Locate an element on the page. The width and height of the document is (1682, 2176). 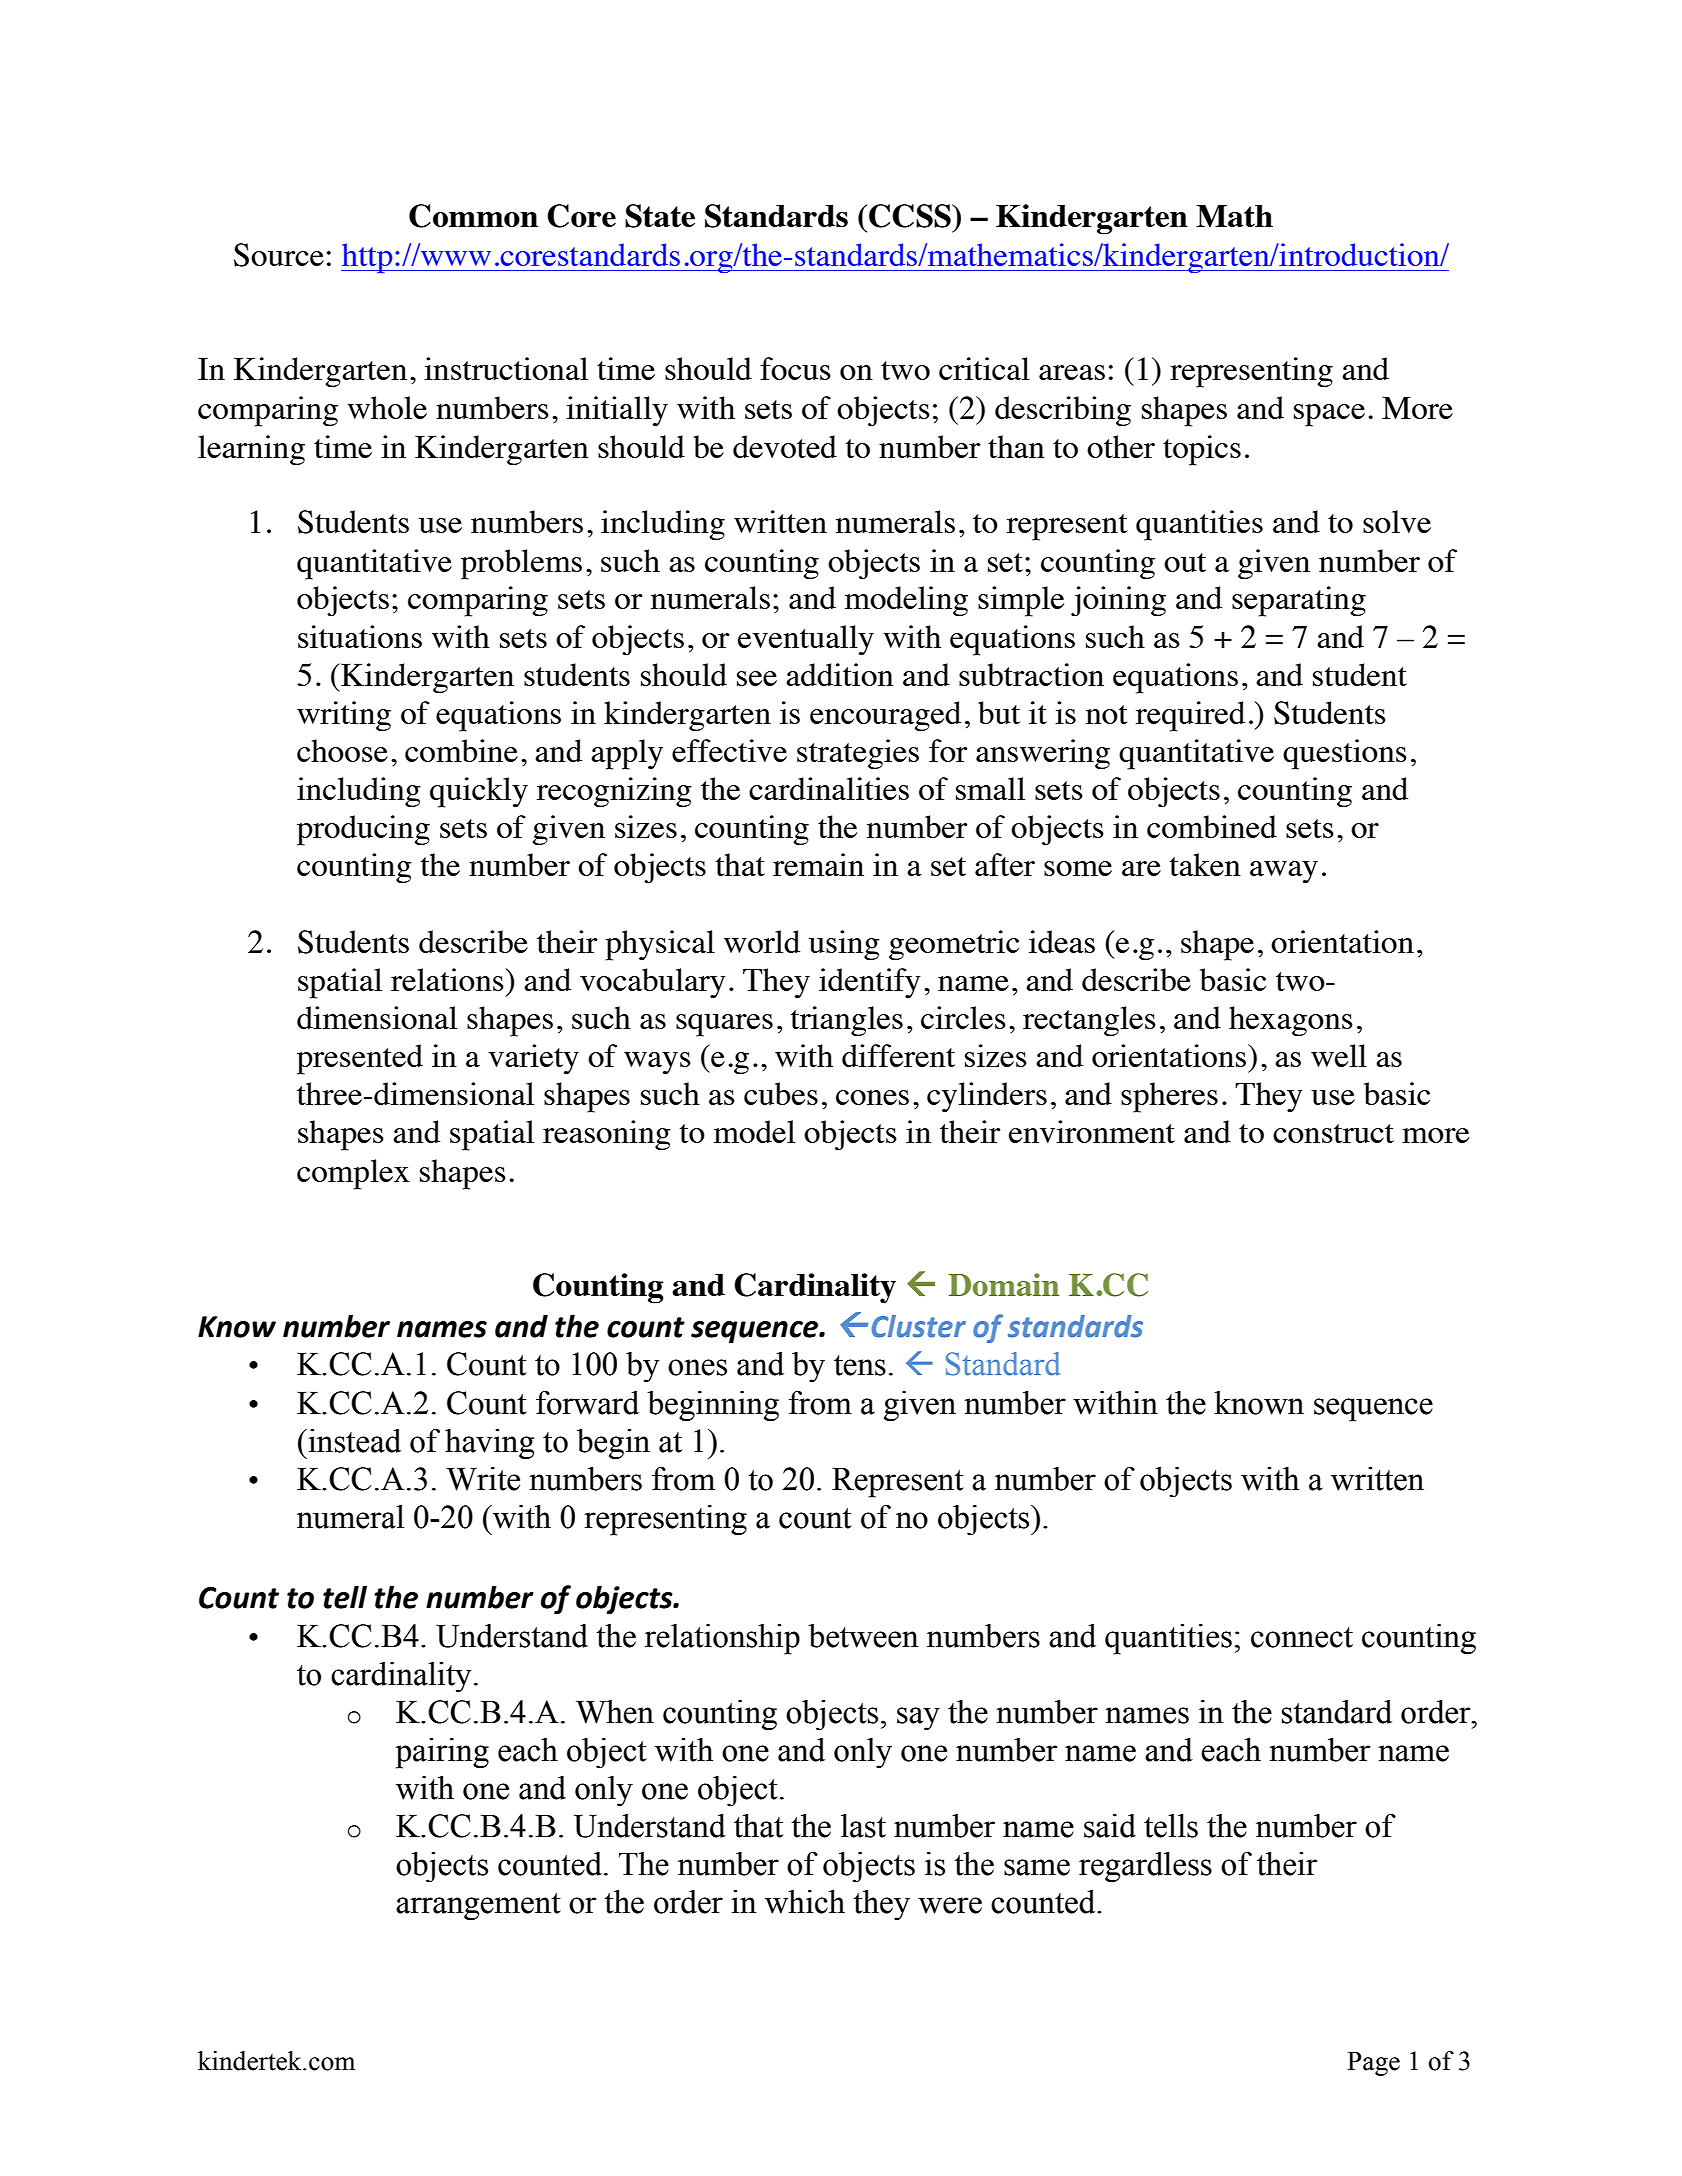
arrangement is located at coordinates (478, 1907).
